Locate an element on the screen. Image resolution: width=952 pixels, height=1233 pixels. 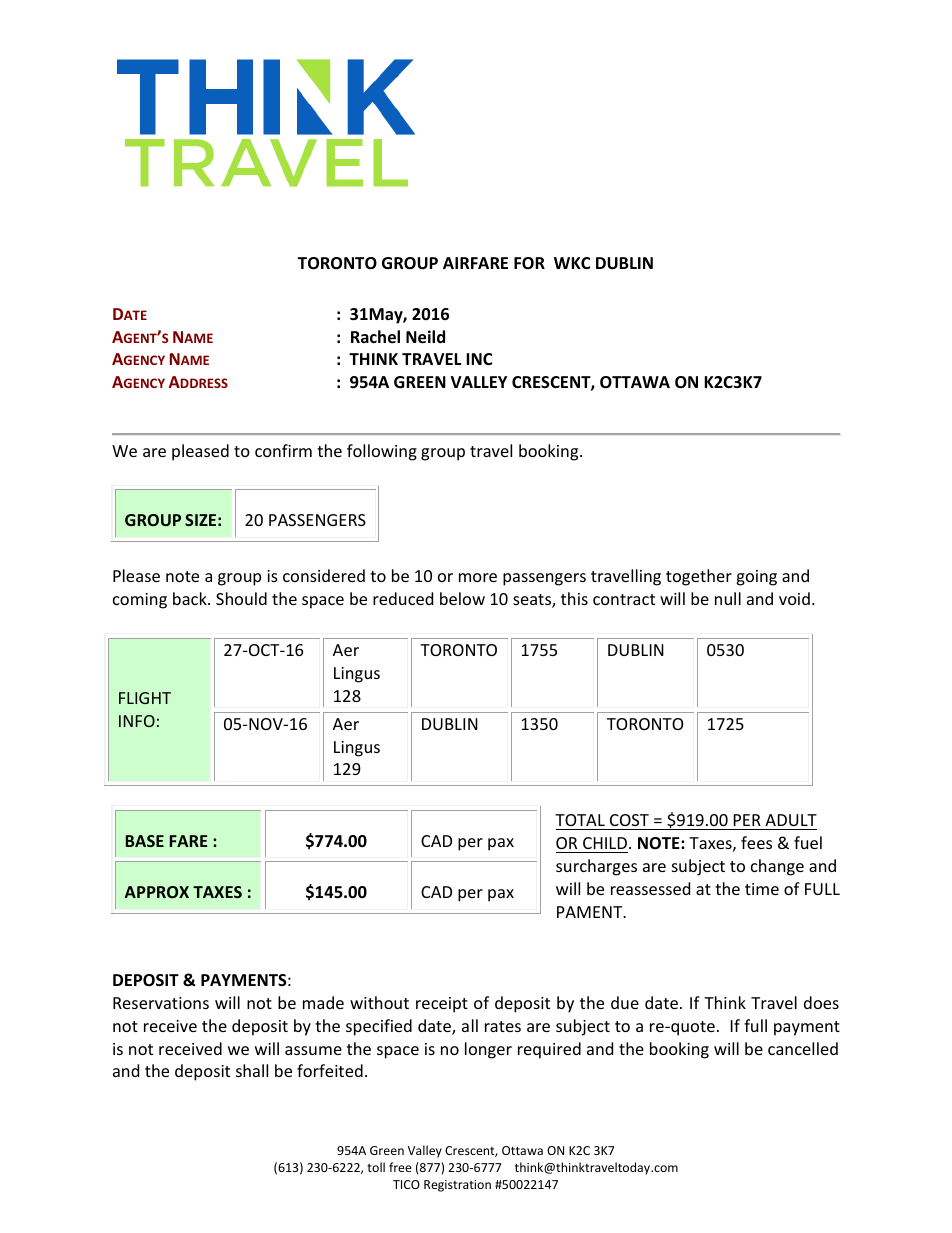
Reservations is located at coordinates (161, 1003).
